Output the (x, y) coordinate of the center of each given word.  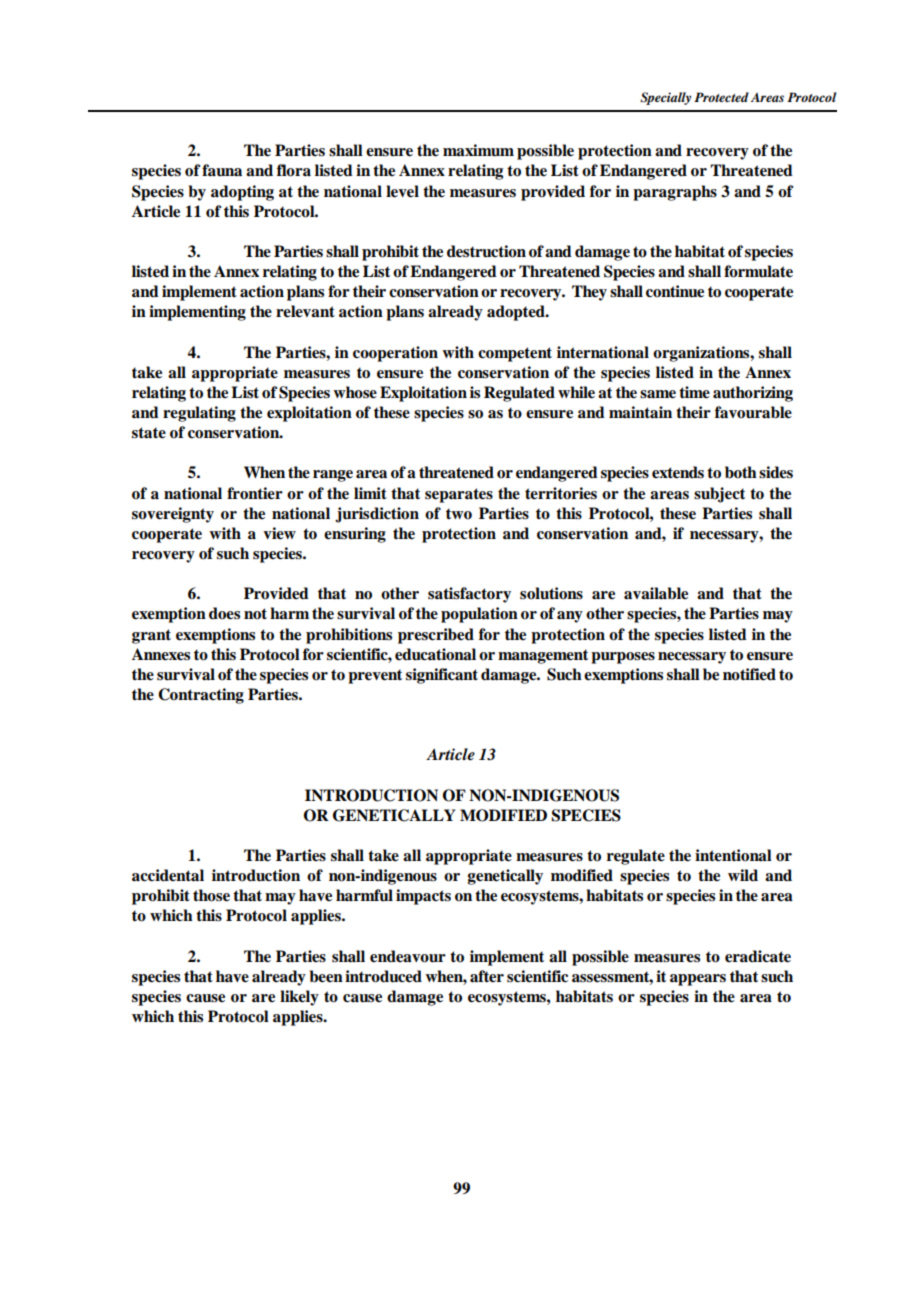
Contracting (201, 696)
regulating (199, 414)
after (487, 976)
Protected (721, 97)
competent (515, 354)
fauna (222, 170)
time (694, 392)
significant (442, 676)
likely (299, 998)
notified (749, 674)
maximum (478, 150)
